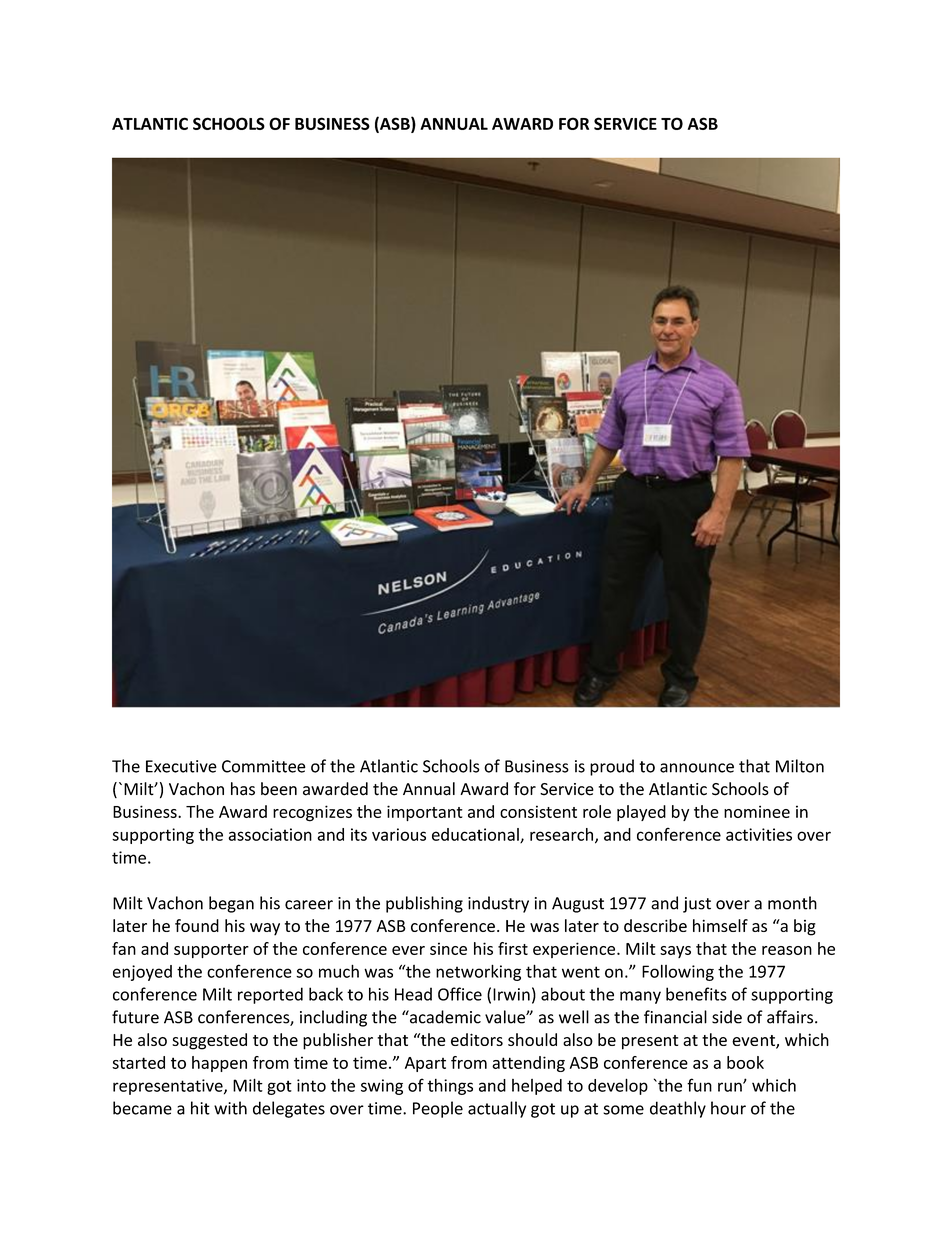 The height and width of the screenshot is (1233, 952). What do you see at coordinates (211, 951) in the screenshot?
I see `supporter` at bounding box center [211, 951].
